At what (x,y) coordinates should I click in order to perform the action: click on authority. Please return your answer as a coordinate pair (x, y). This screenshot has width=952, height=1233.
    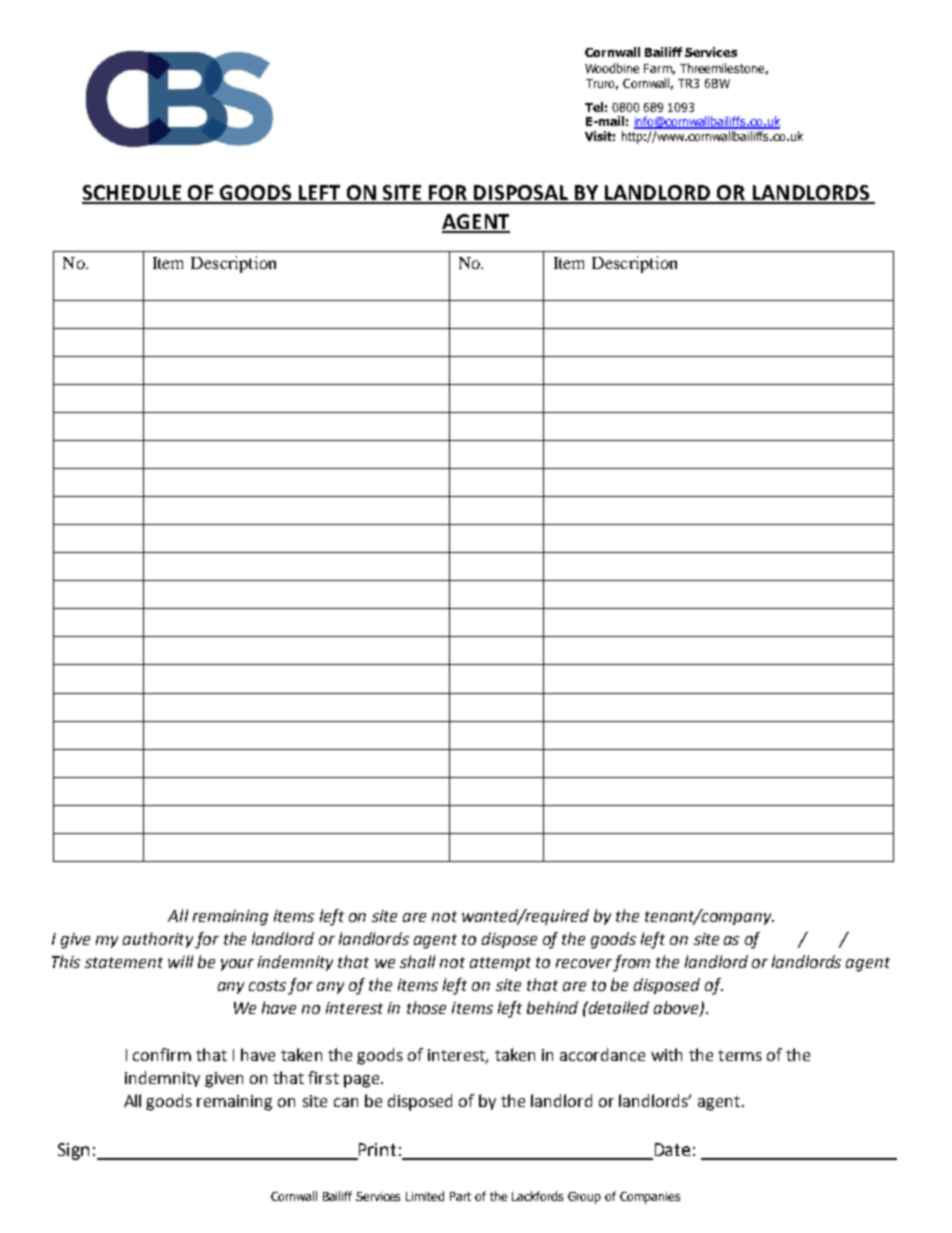
    Looking at the image, I should click on (158, 940).
